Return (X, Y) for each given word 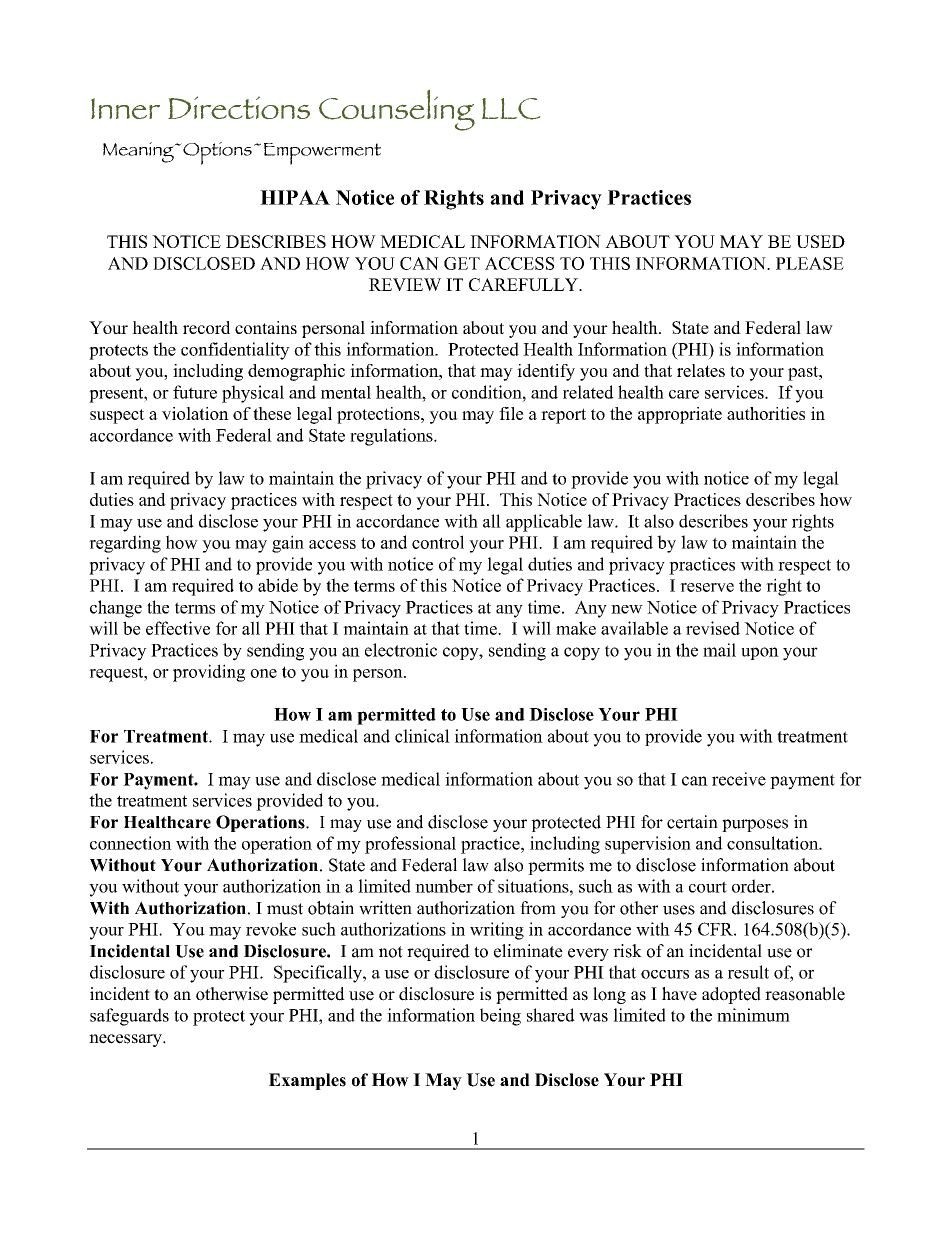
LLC (511, 109)
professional (410, 845)
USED (820, 241)
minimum (753, 1015)
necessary (126, 1040)
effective (178, 628)
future (195, 392)
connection (131, 843)
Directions (239, 107)
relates (701, 370)
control (438, 542)
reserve (707, 587)
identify (546, 372)
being (500, 1017)
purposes (755, 825)
